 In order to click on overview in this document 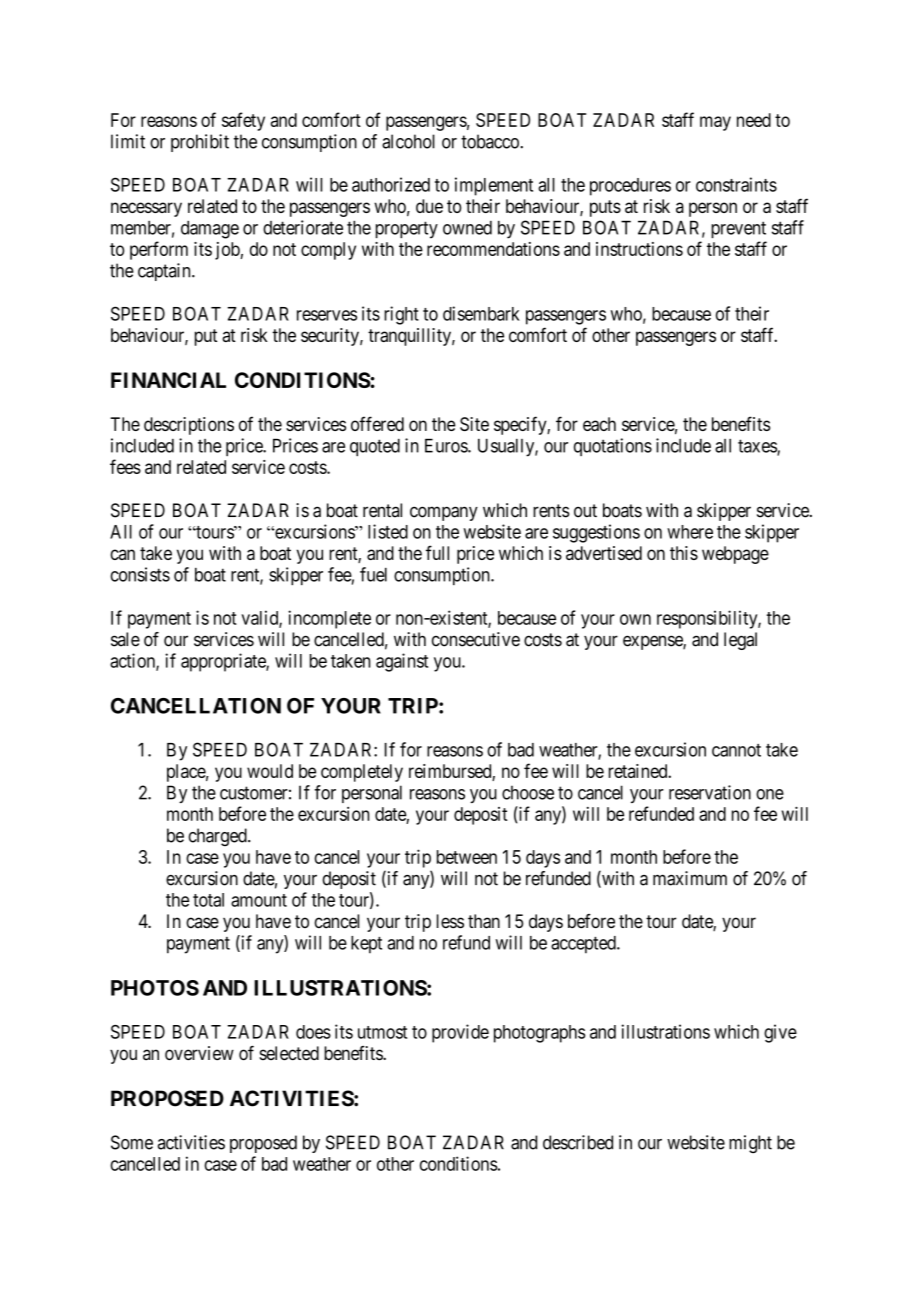, I will do `click(199, 1053)`.
